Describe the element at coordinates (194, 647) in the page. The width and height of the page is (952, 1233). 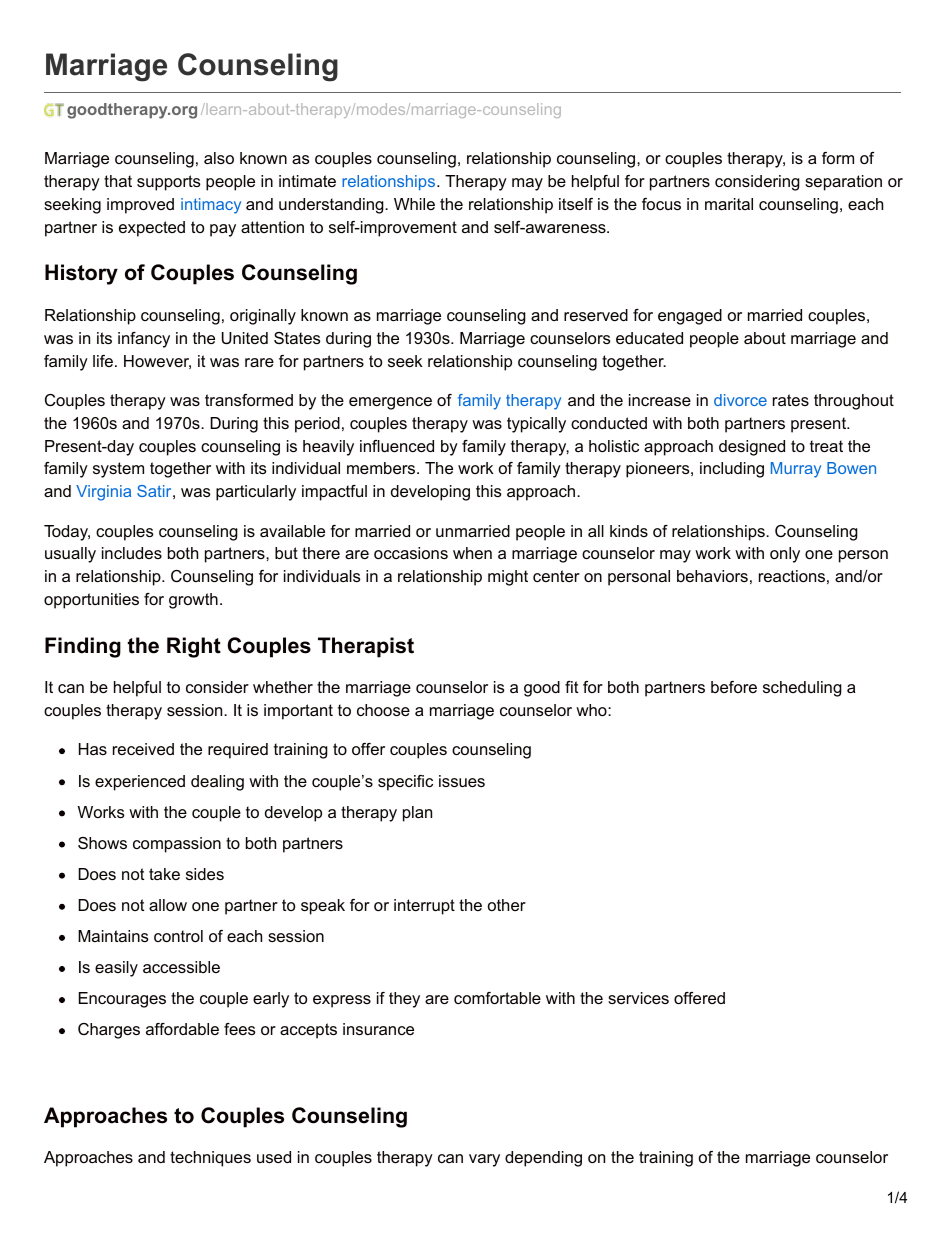
I see `Right` at that location.
